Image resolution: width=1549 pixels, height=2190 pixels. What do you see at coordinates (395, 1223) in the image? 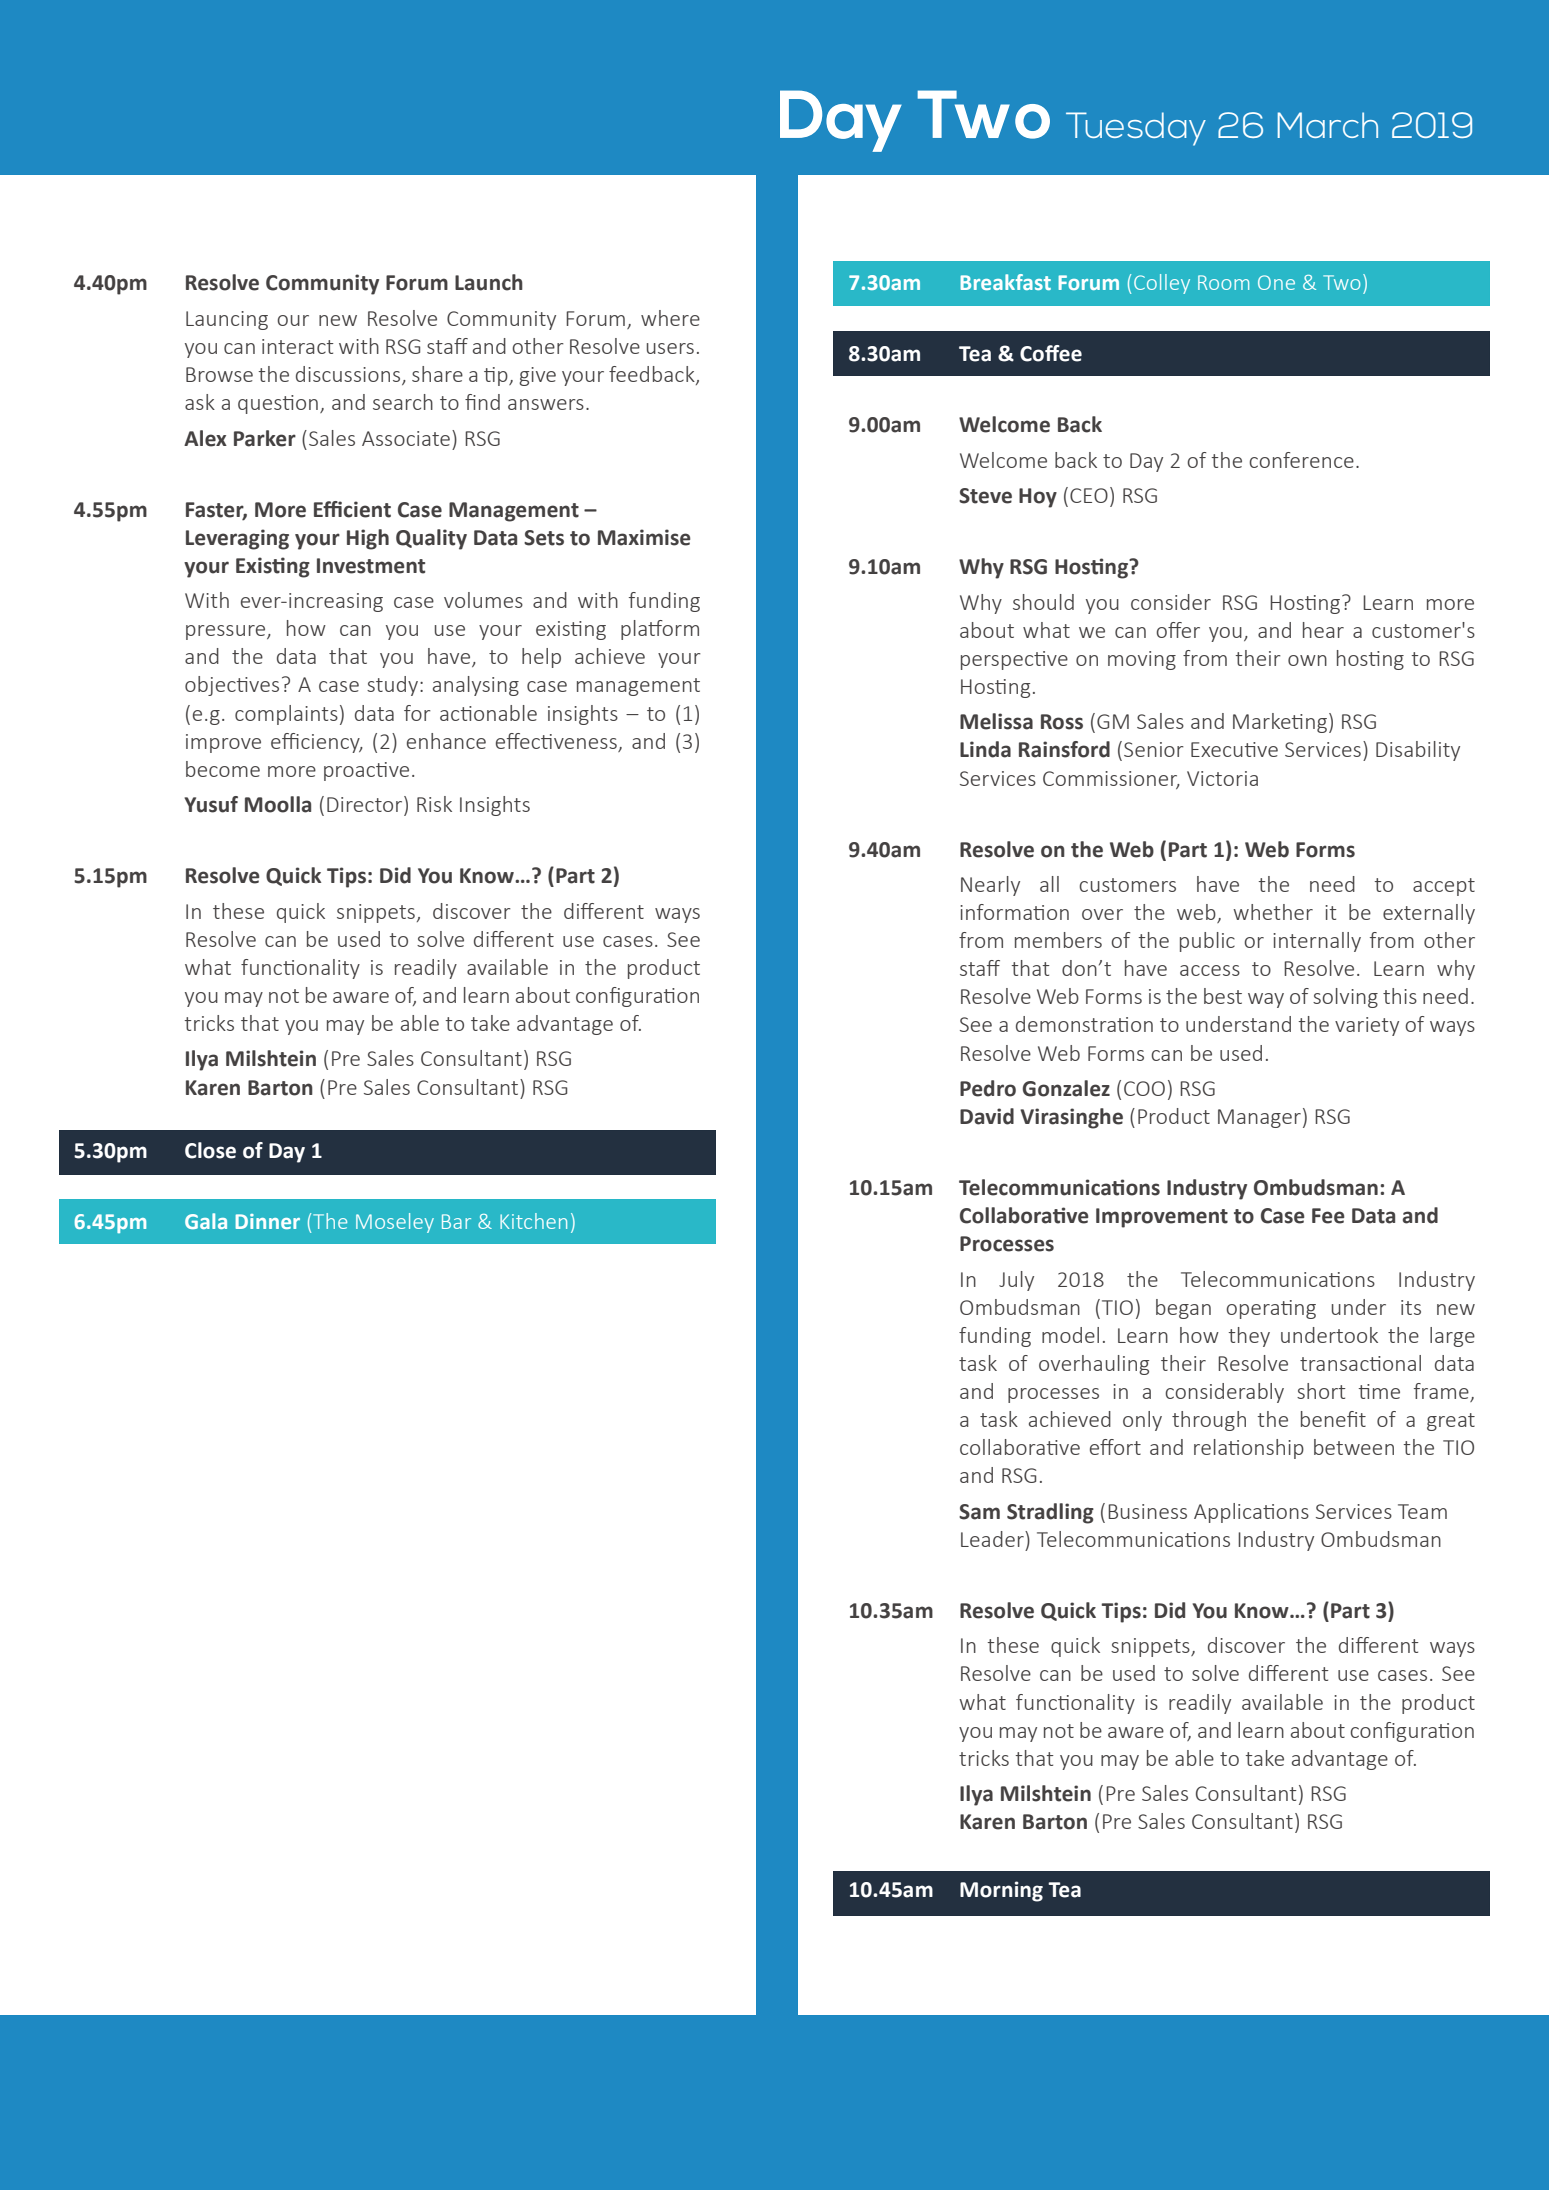
I see `Moseley` at bounding box center [395, 1223].
